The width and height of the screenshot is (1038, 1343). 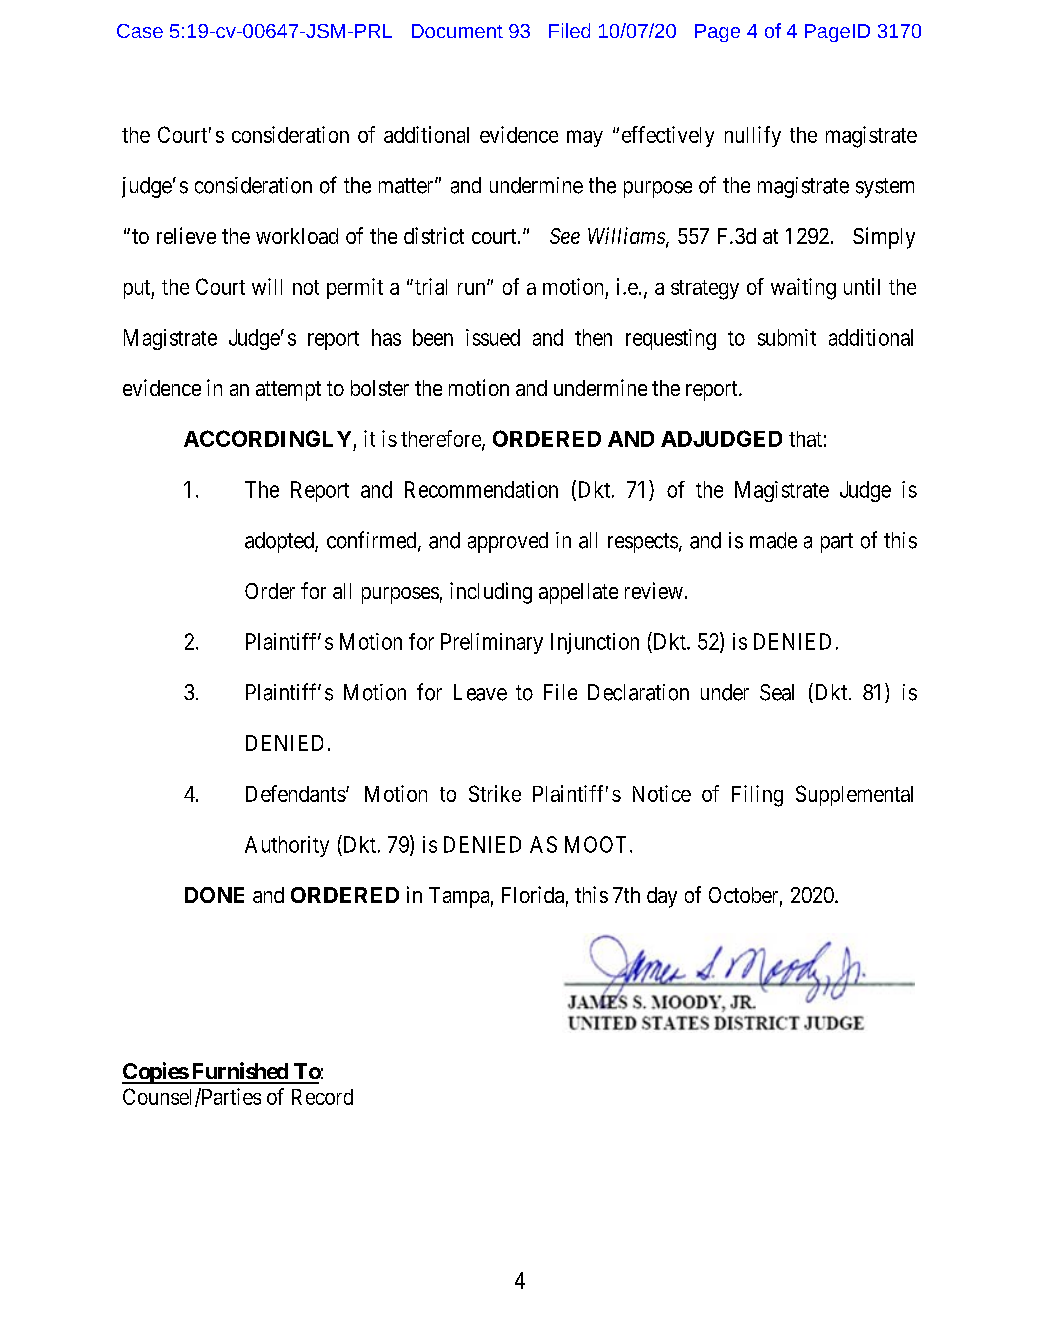 I want to click on day, so click(x=662, y=897).
